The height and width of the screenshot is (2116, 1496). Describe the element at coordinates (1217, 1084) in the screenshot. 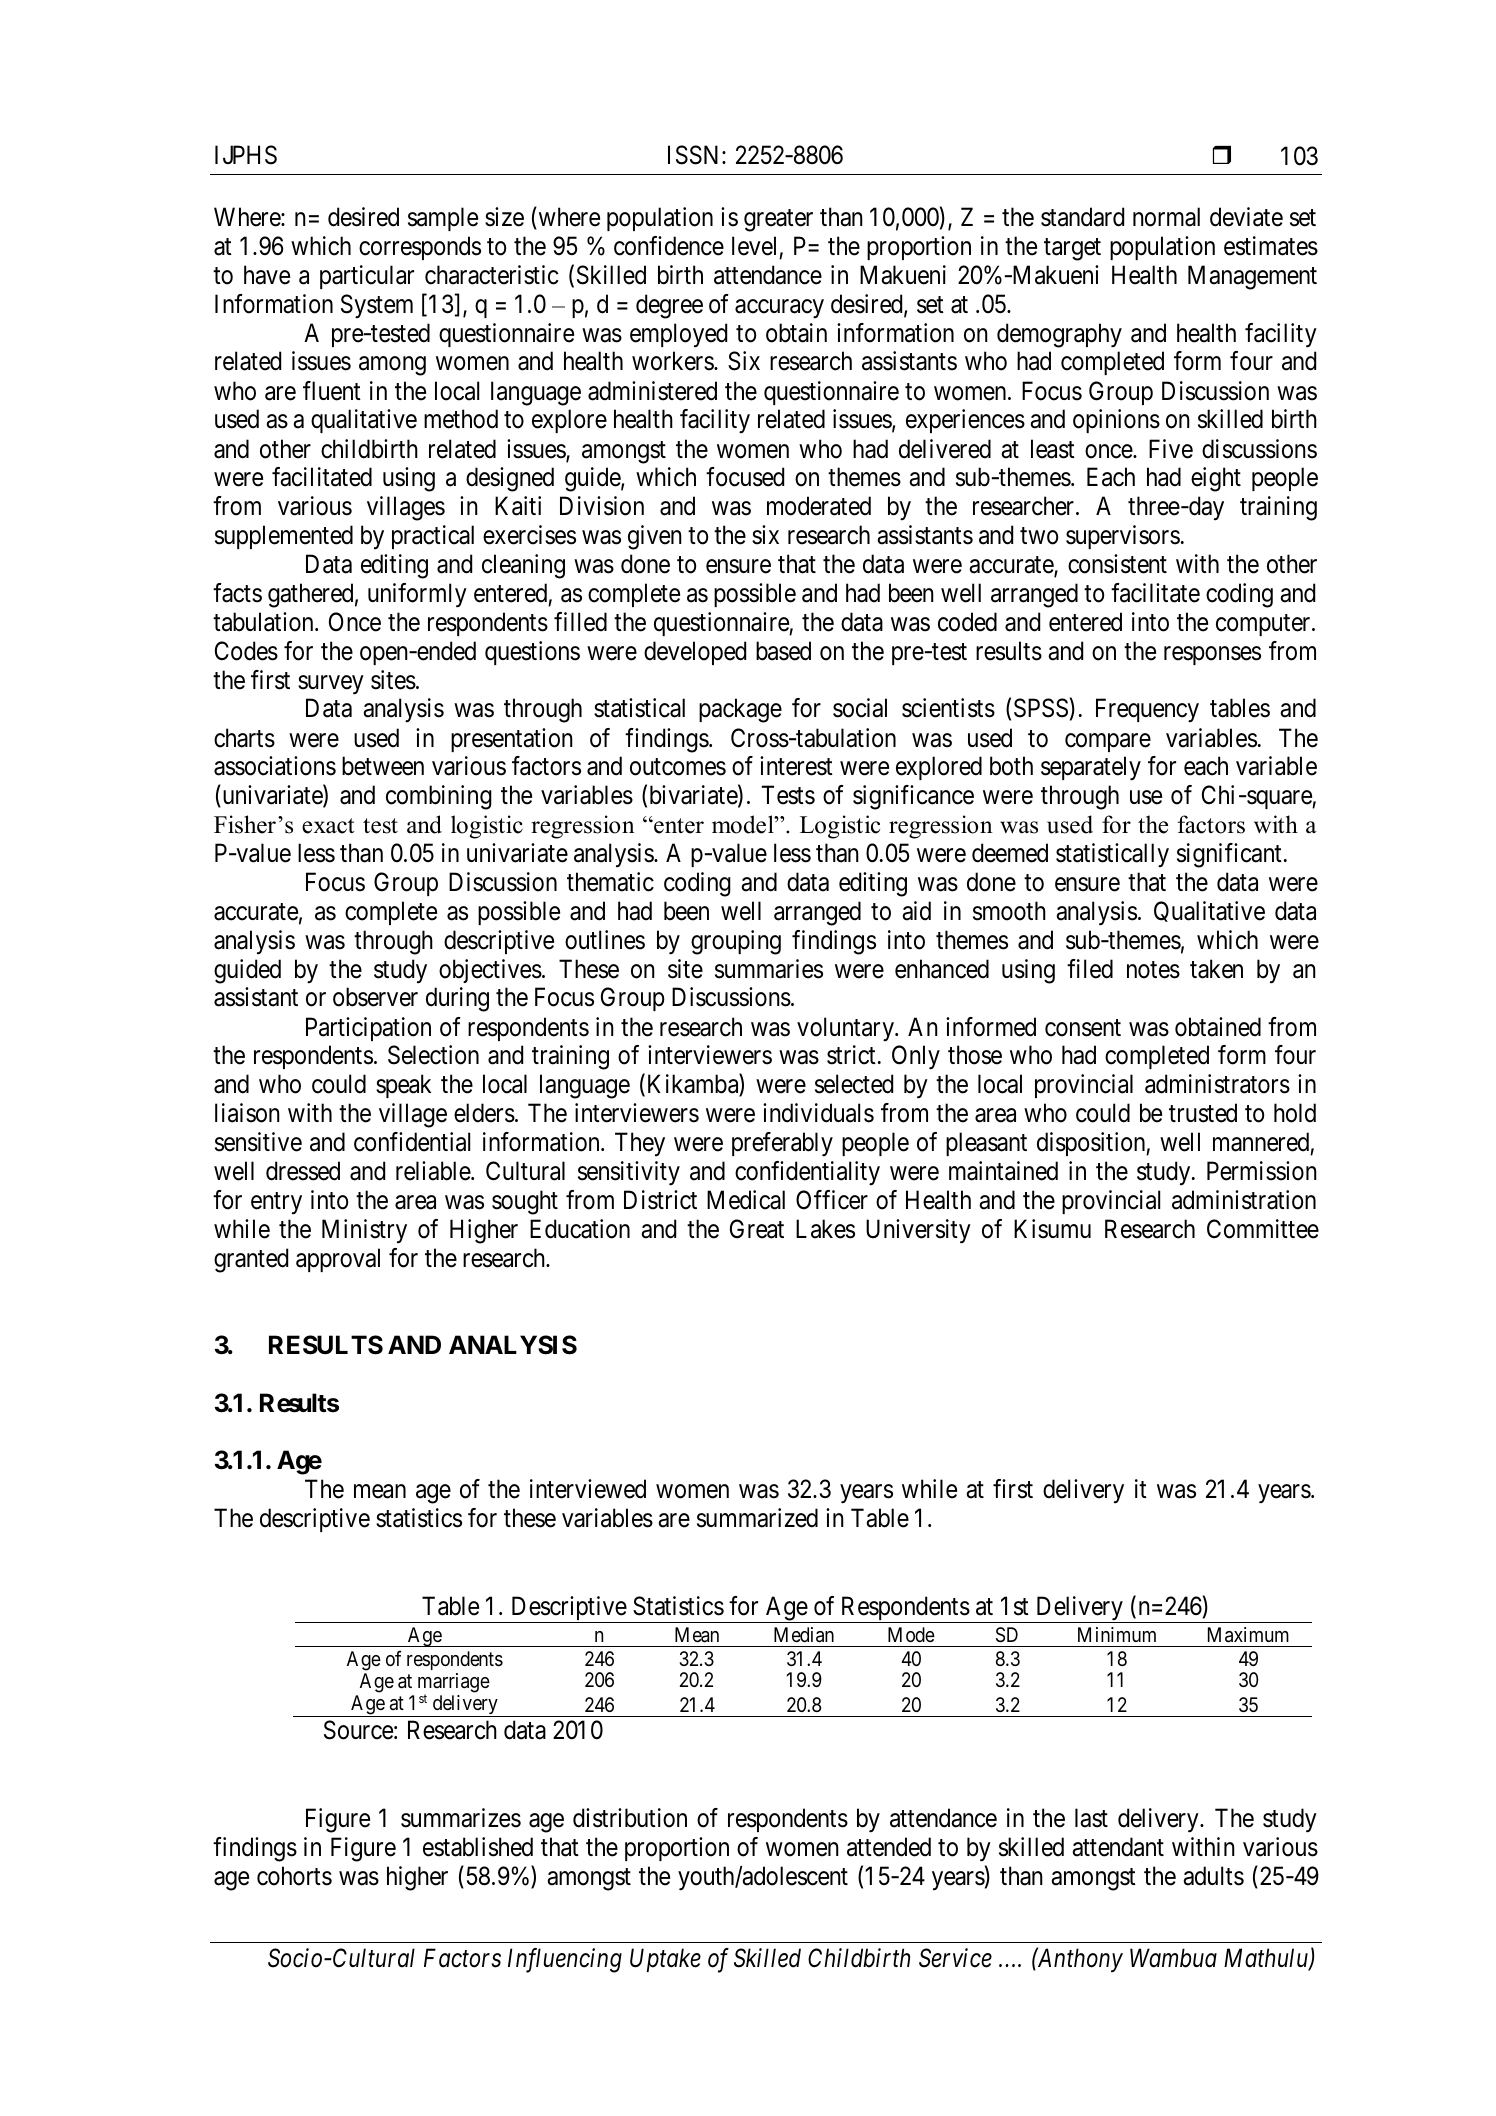

I see `administrators` at that location.
